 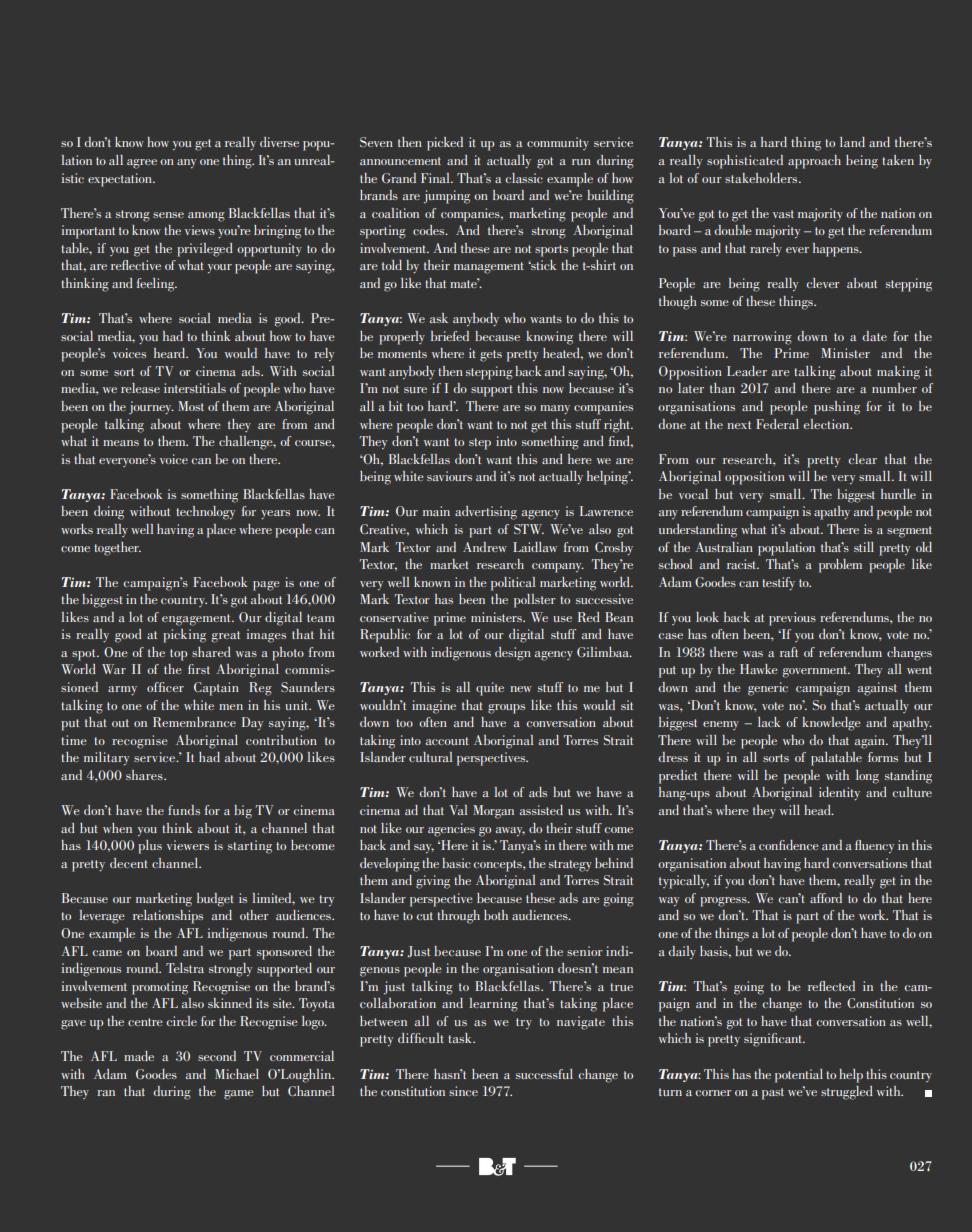 What do you see at coordinates (449, 476) in the document?
I see `saviours` at bounding box center [449, 476].
